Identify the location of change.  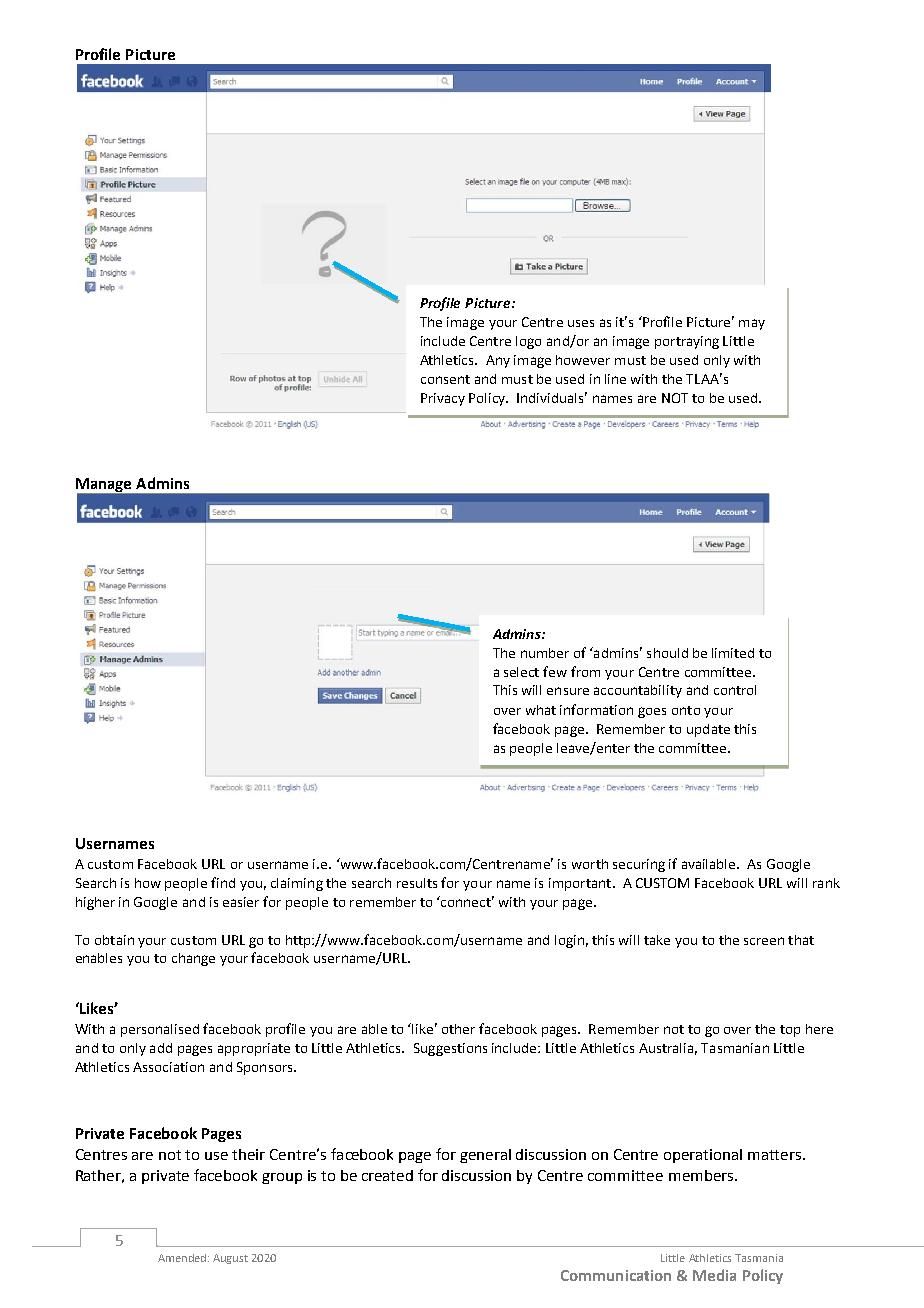
(193, 959).
